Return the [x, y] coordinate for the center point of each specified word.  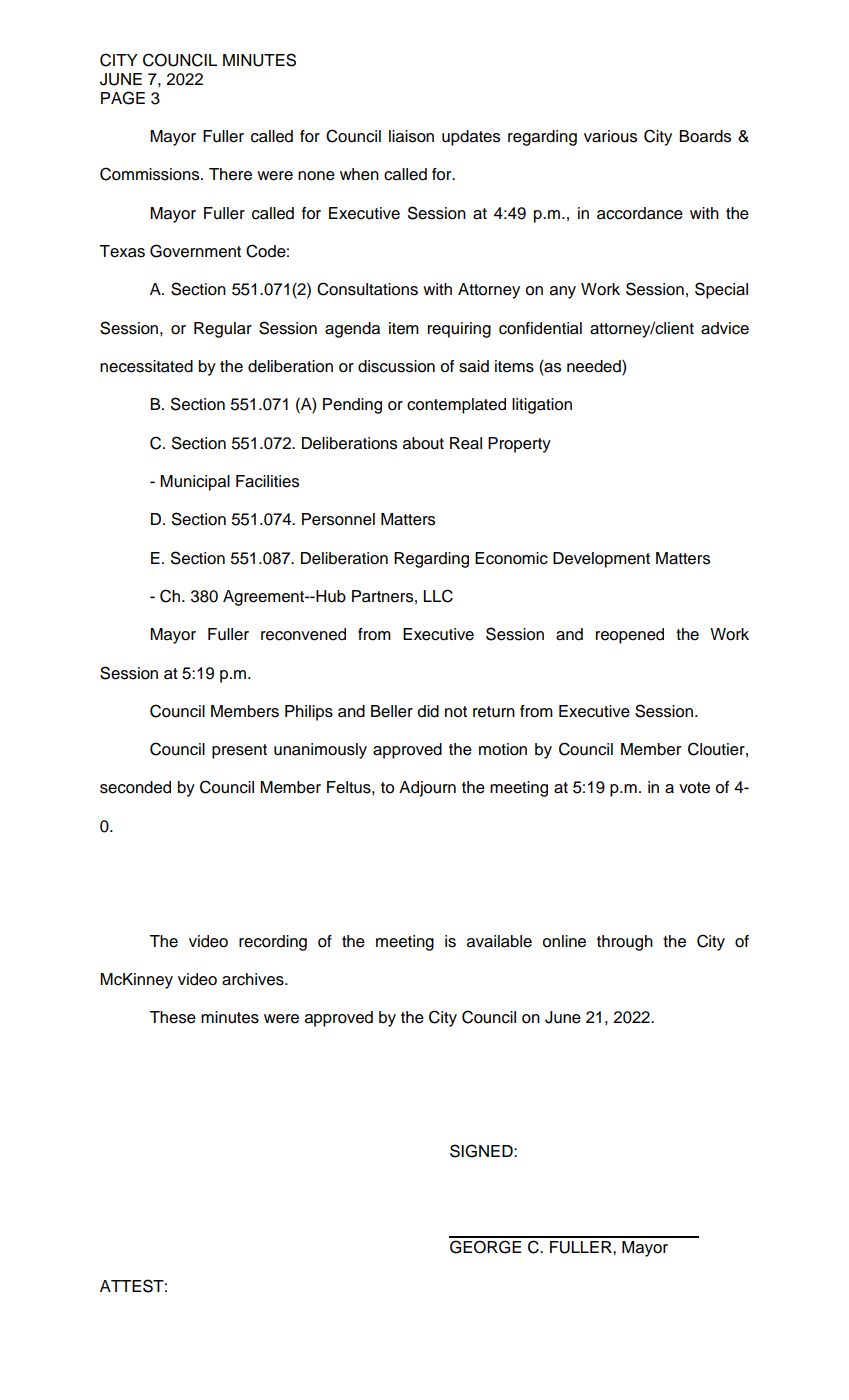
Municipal [195, 483]
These [172, 1017]
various [610, 136]
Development [601, 560]
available [499, 941]
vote [694, 788]
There [230, 174]
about [423, 443]
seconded [135, 787]
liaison [411, 136]
